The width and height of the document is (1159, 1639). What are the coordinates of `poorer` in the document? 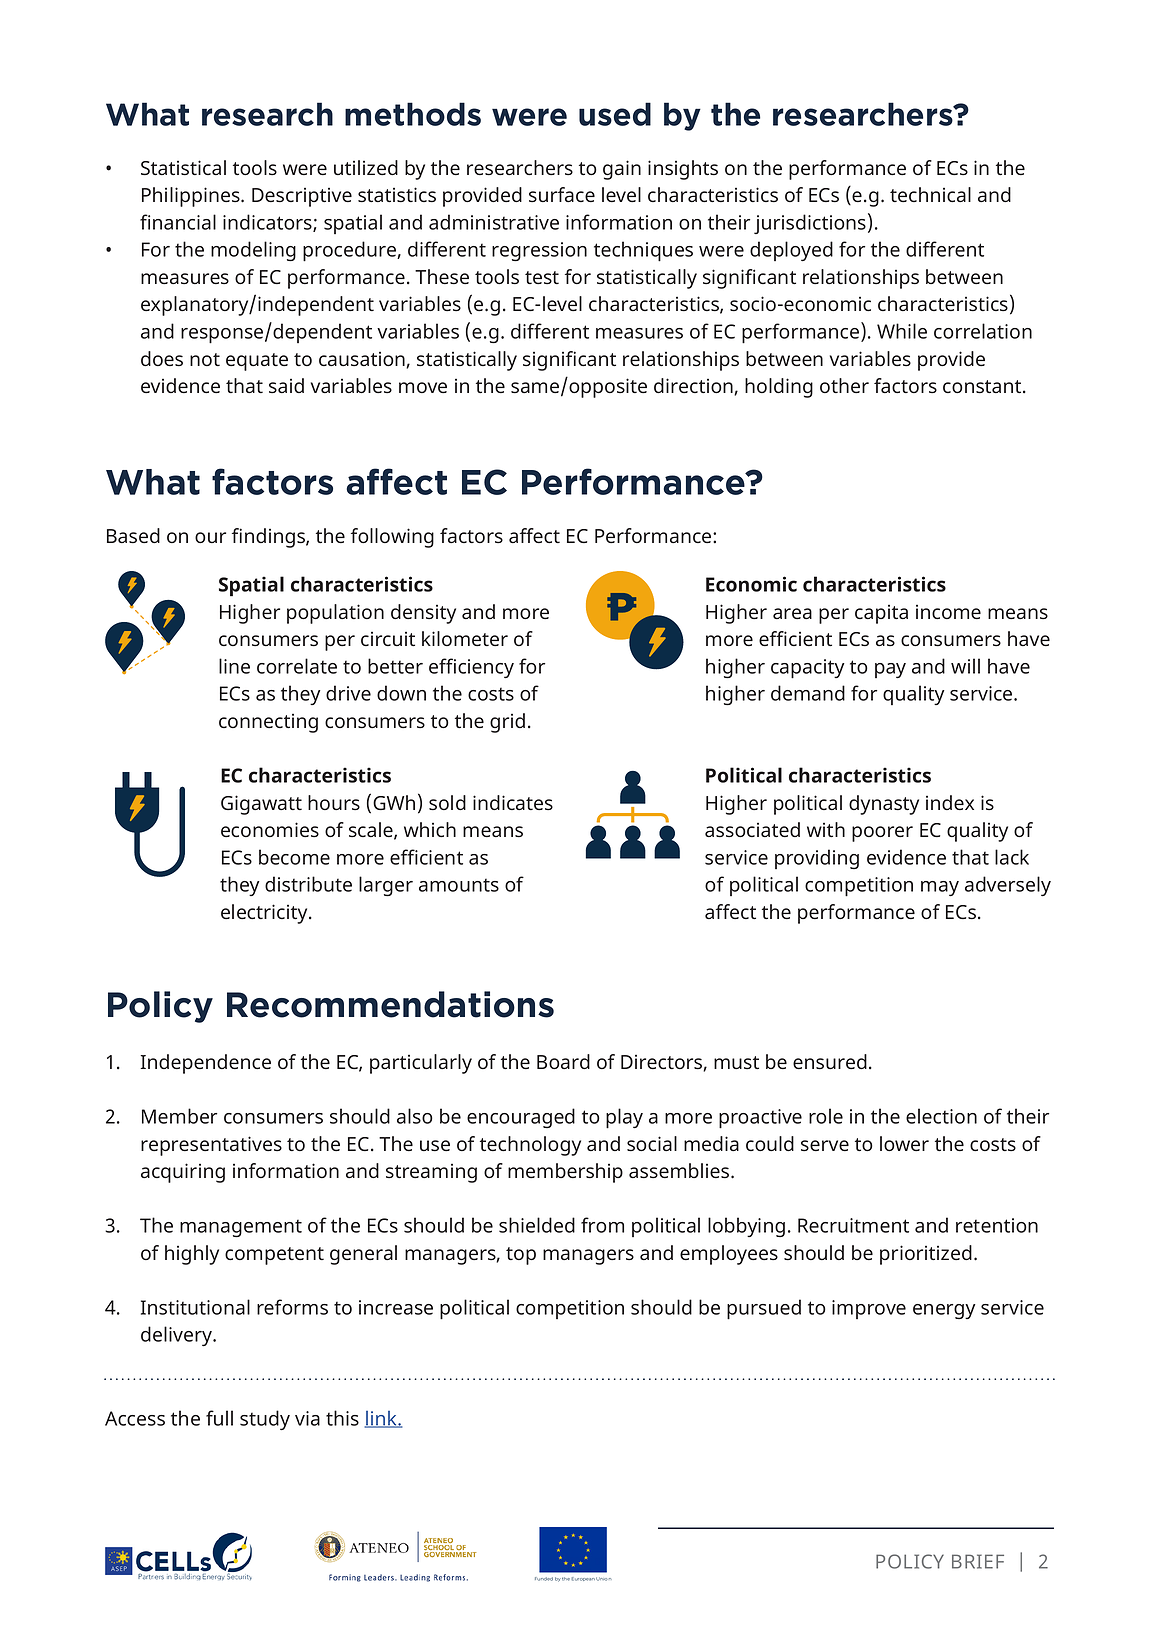 It's located at (882, 834).
